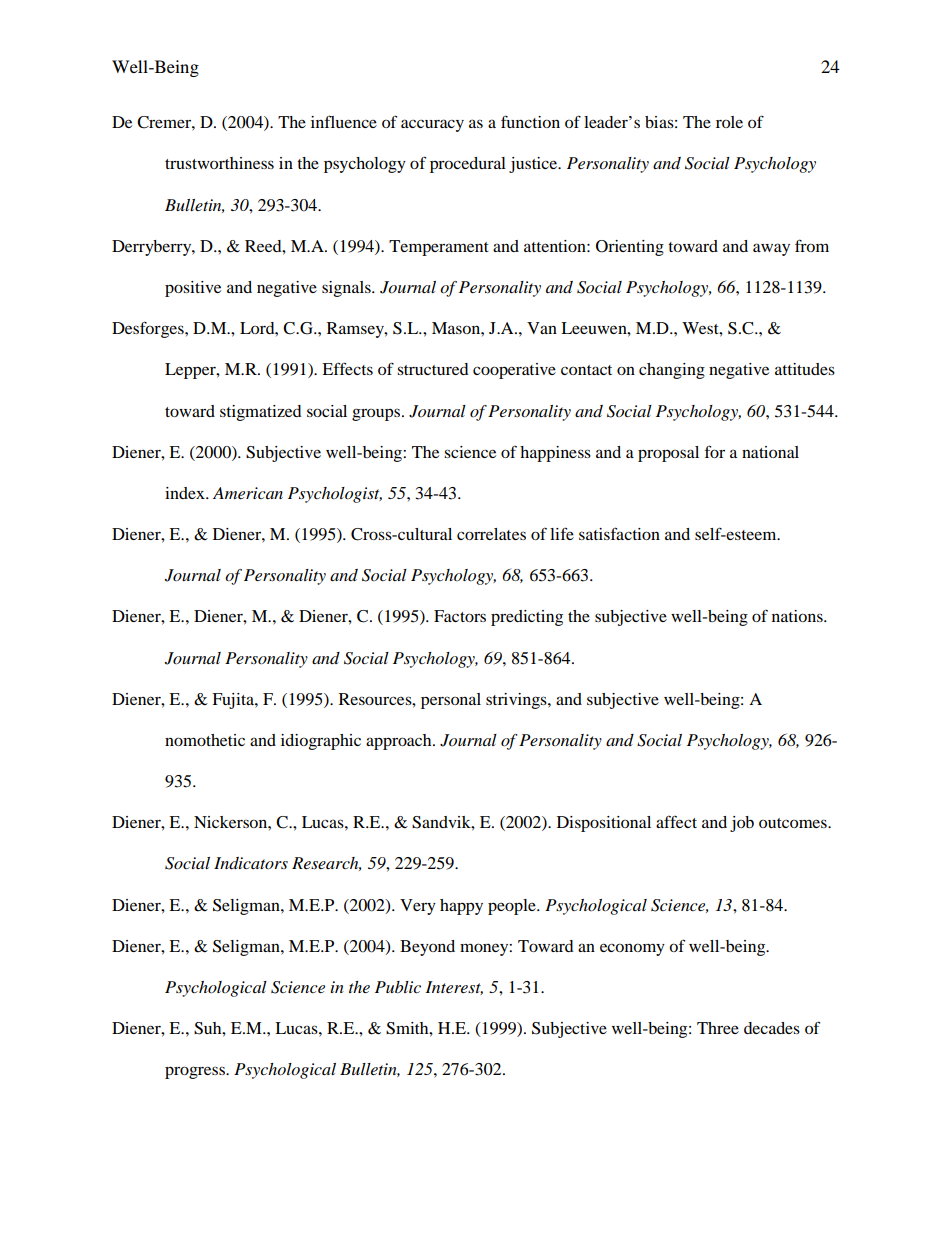 Image resolution: width=952 pixels, height=1233 pixels. What do you see at coordinates (729, 122) in the screenshot?
I see `role` at bounding box center [729, 122].
